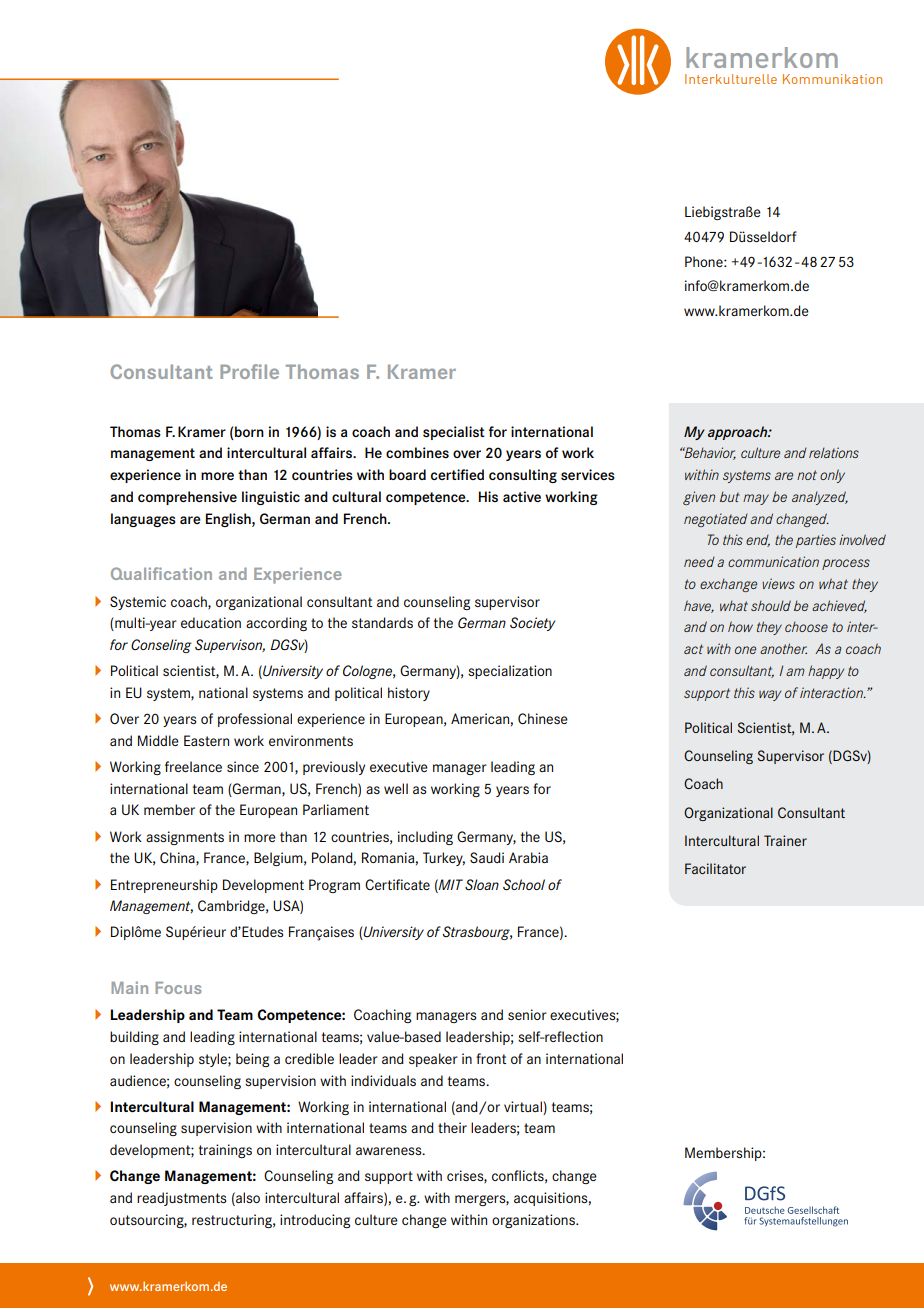 This document has width=924, height=1308. I want to click on relations, so click(834, 452).
